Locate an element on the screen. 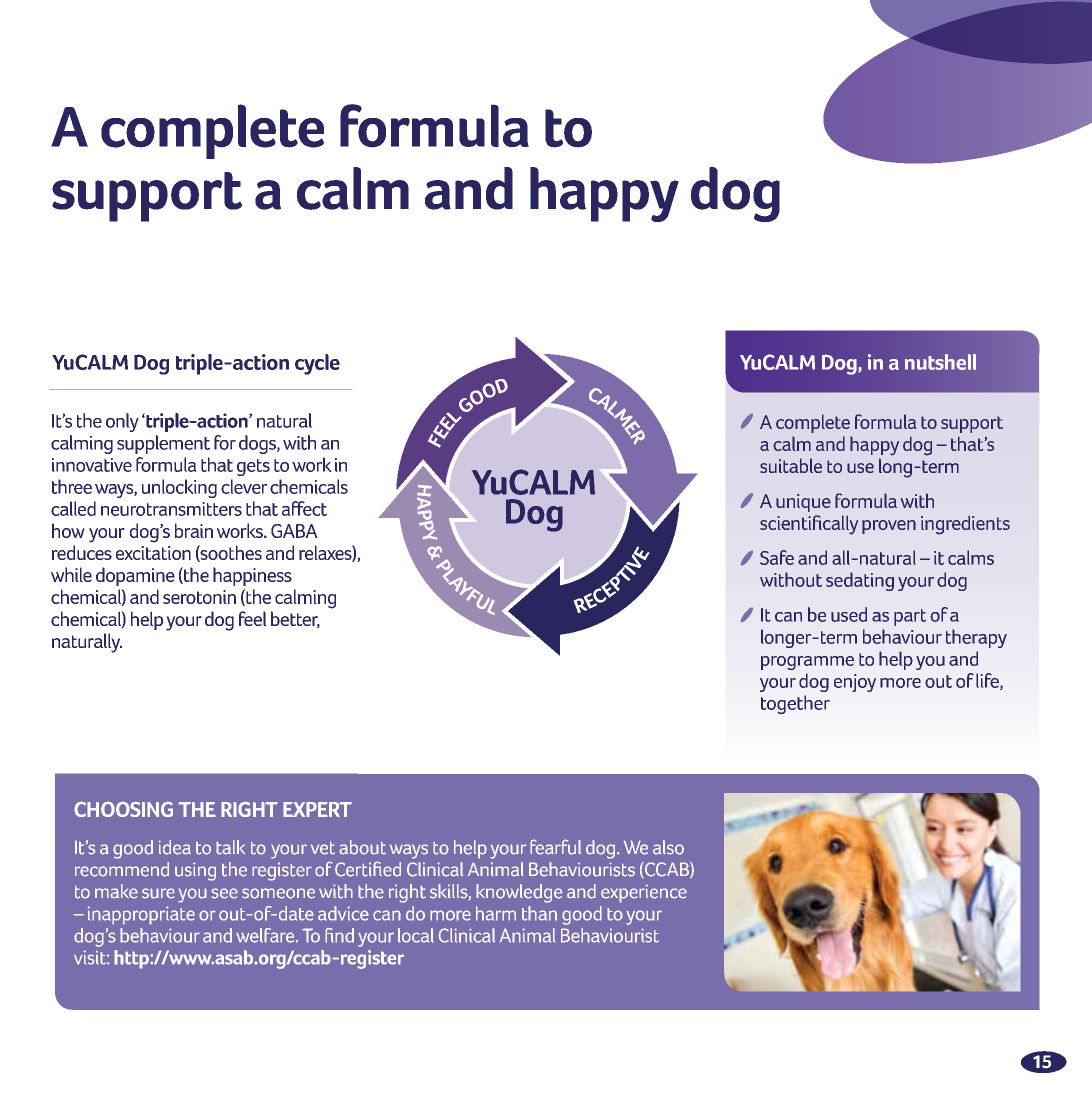  fearful is located at coordinates (555, 847).
